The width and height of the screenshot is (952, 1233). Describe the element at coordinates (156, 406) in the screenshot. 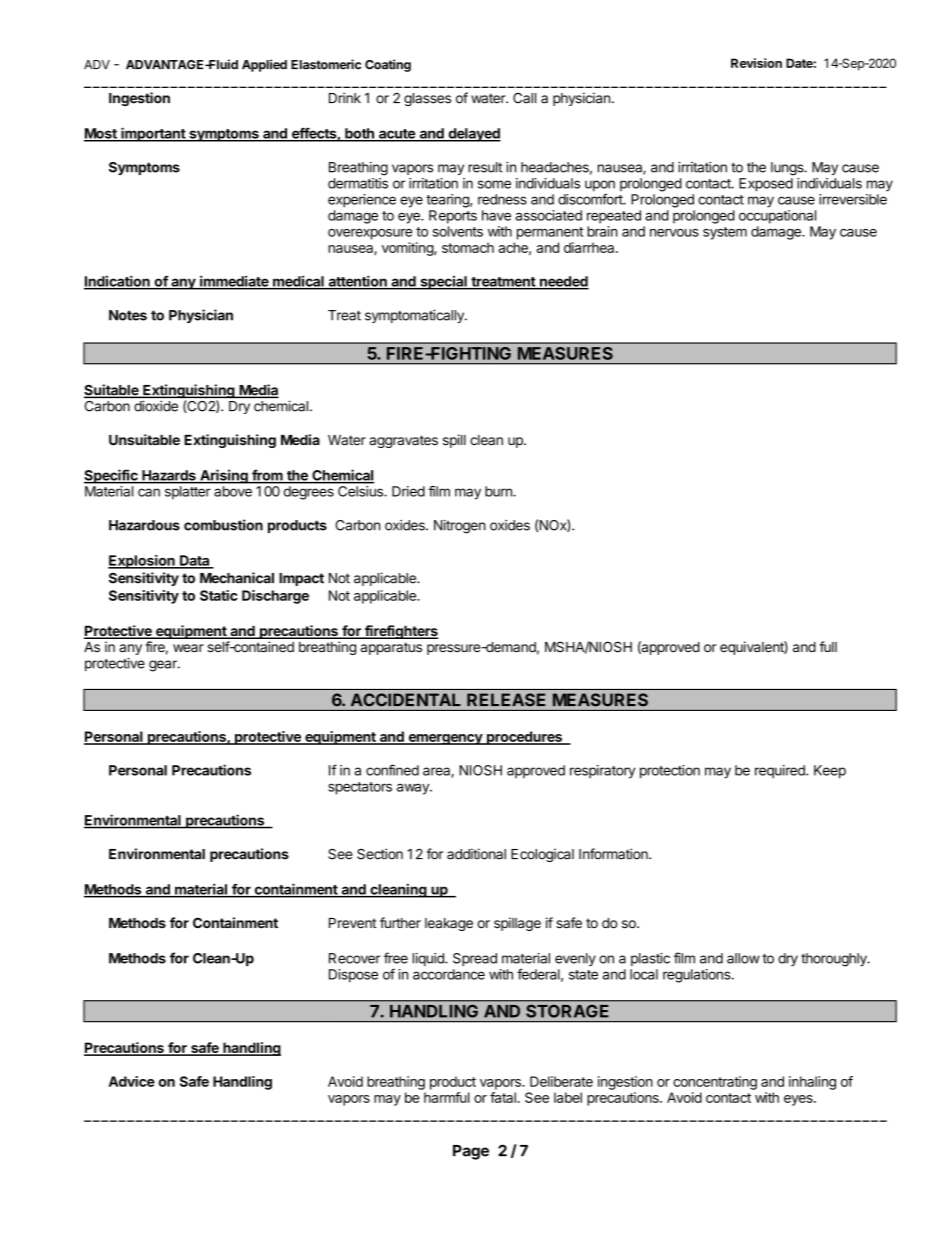

I see `dioxide` at that location.
